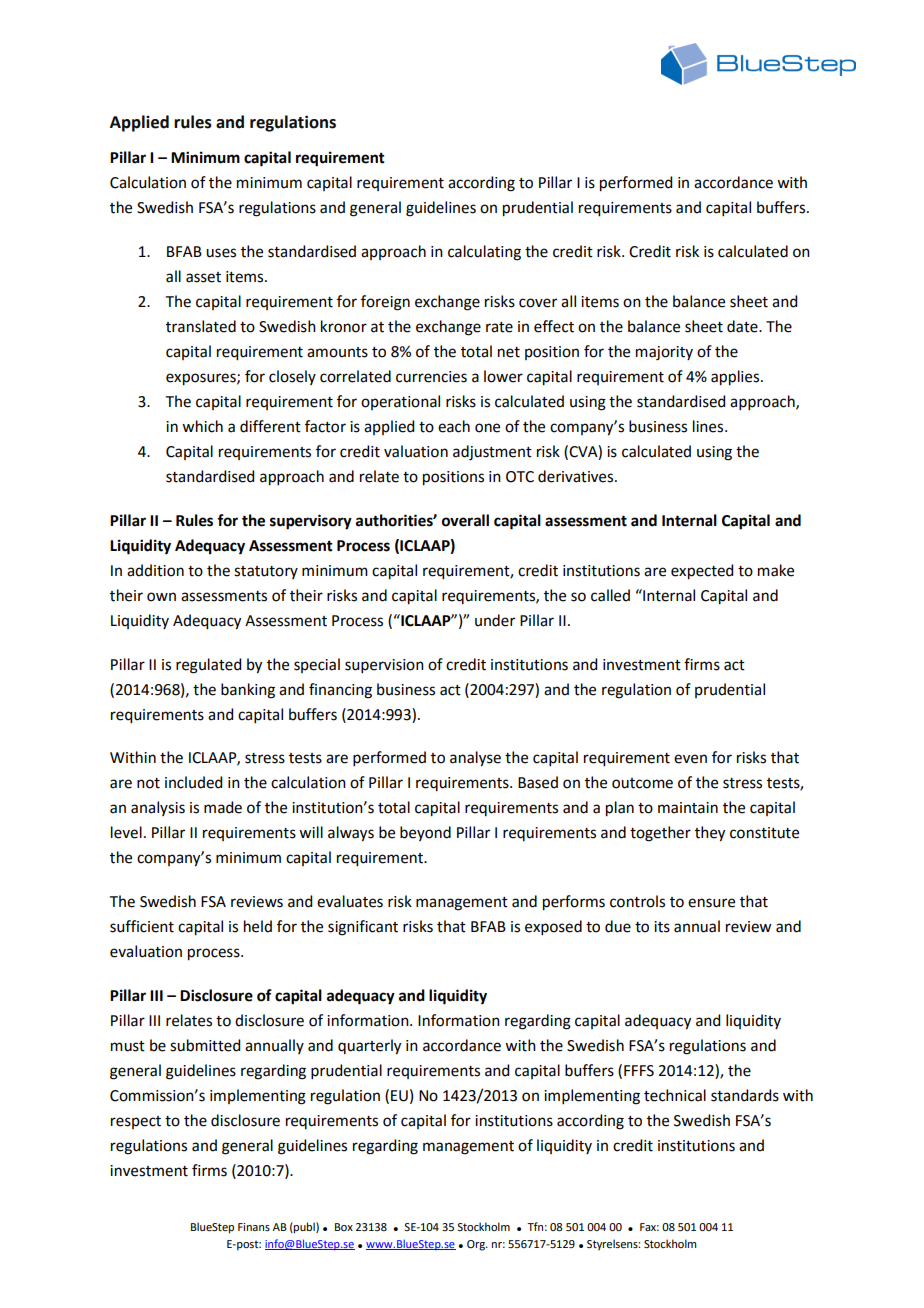 The image size is (924, 1308). What do you see at coordinates (136, 1122) in the screenshot?
I see `respect` at bounding box center [136, 1122].
